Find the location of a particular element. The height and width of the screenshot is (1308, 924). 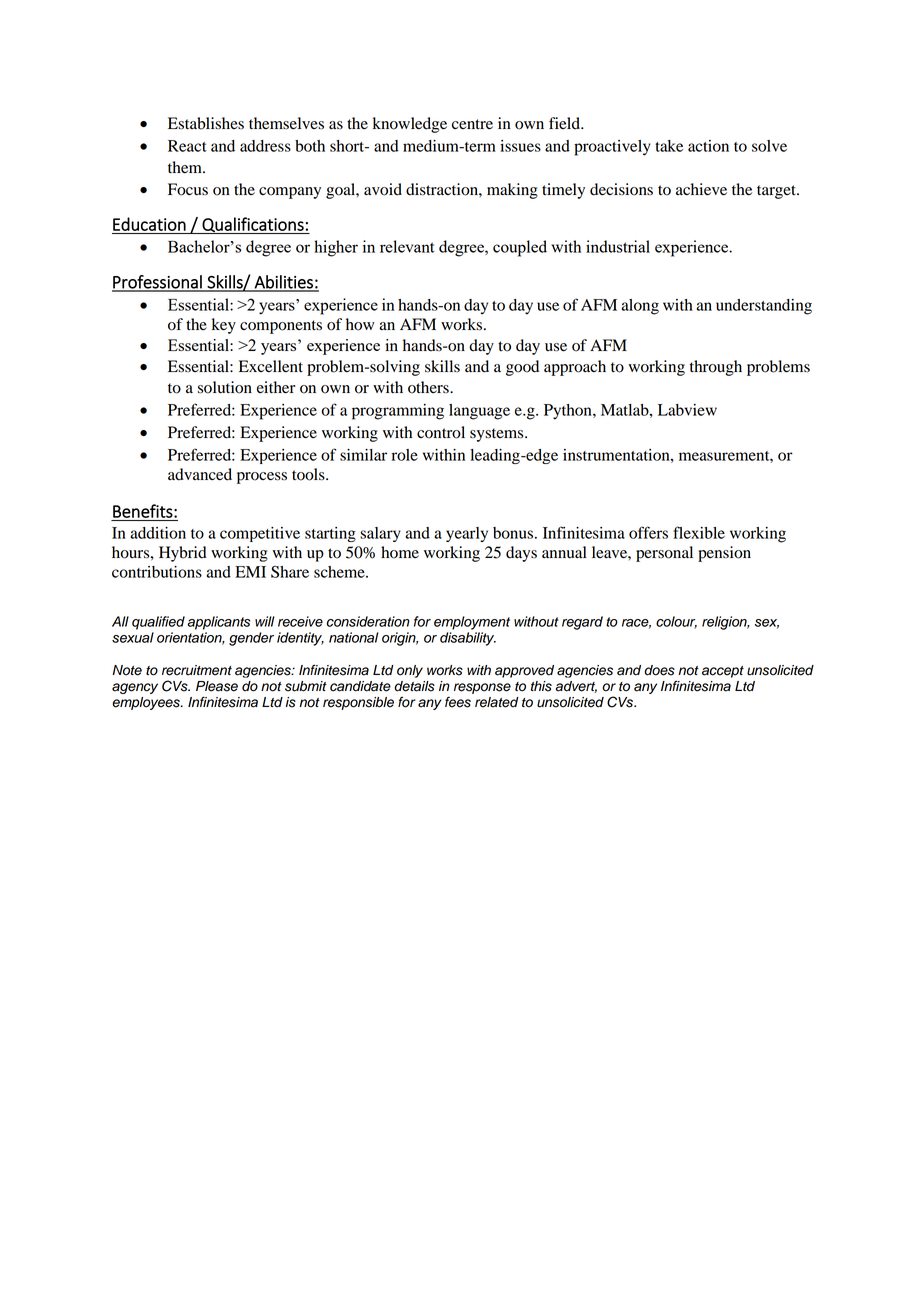

response is located at coordinates (482, 688).
